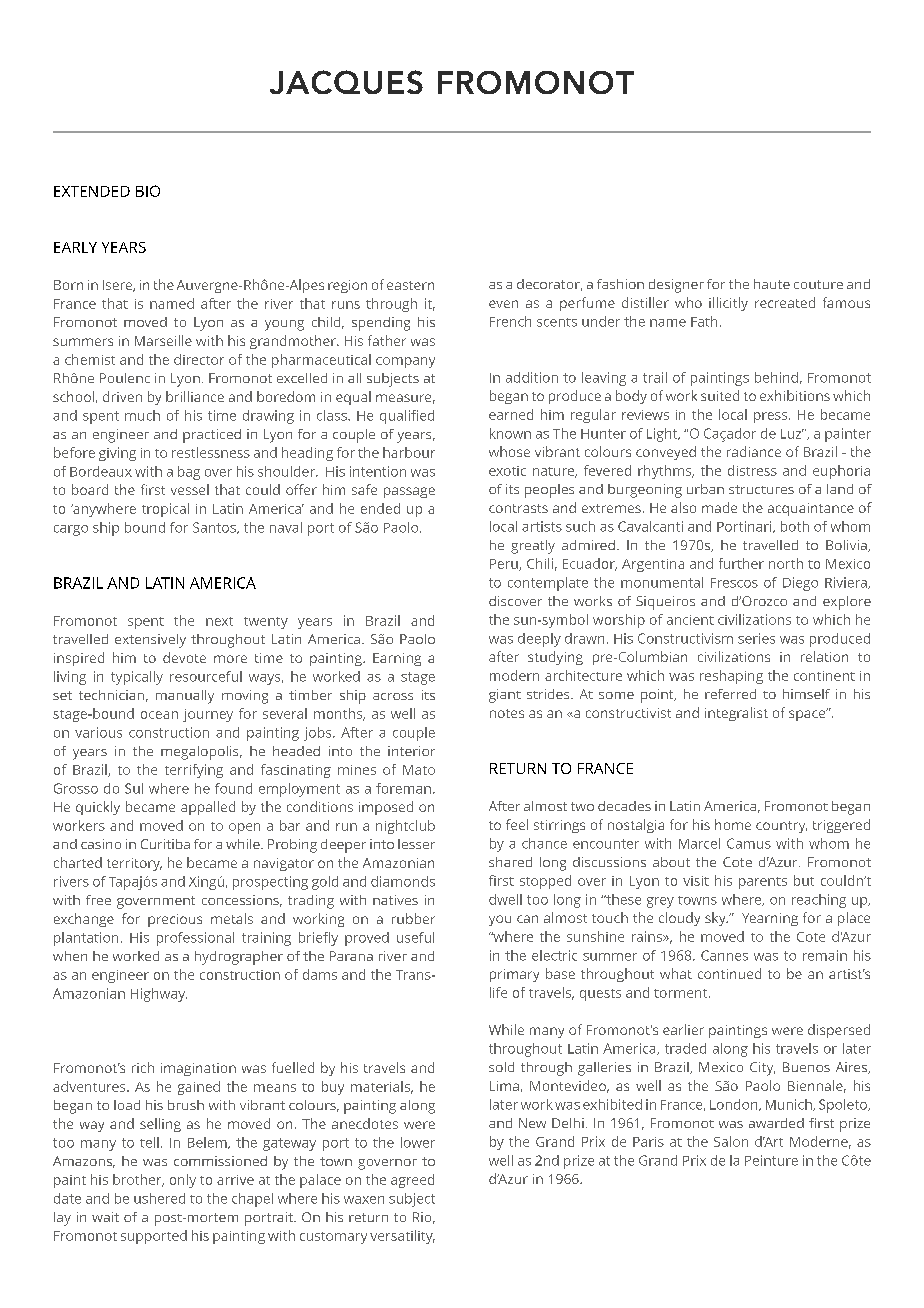 This screenshot has width=924, height=1308. What do you see at coordinates (507, 713) in the screenshot?
I see `notes` at bounding box center [507, 713].
